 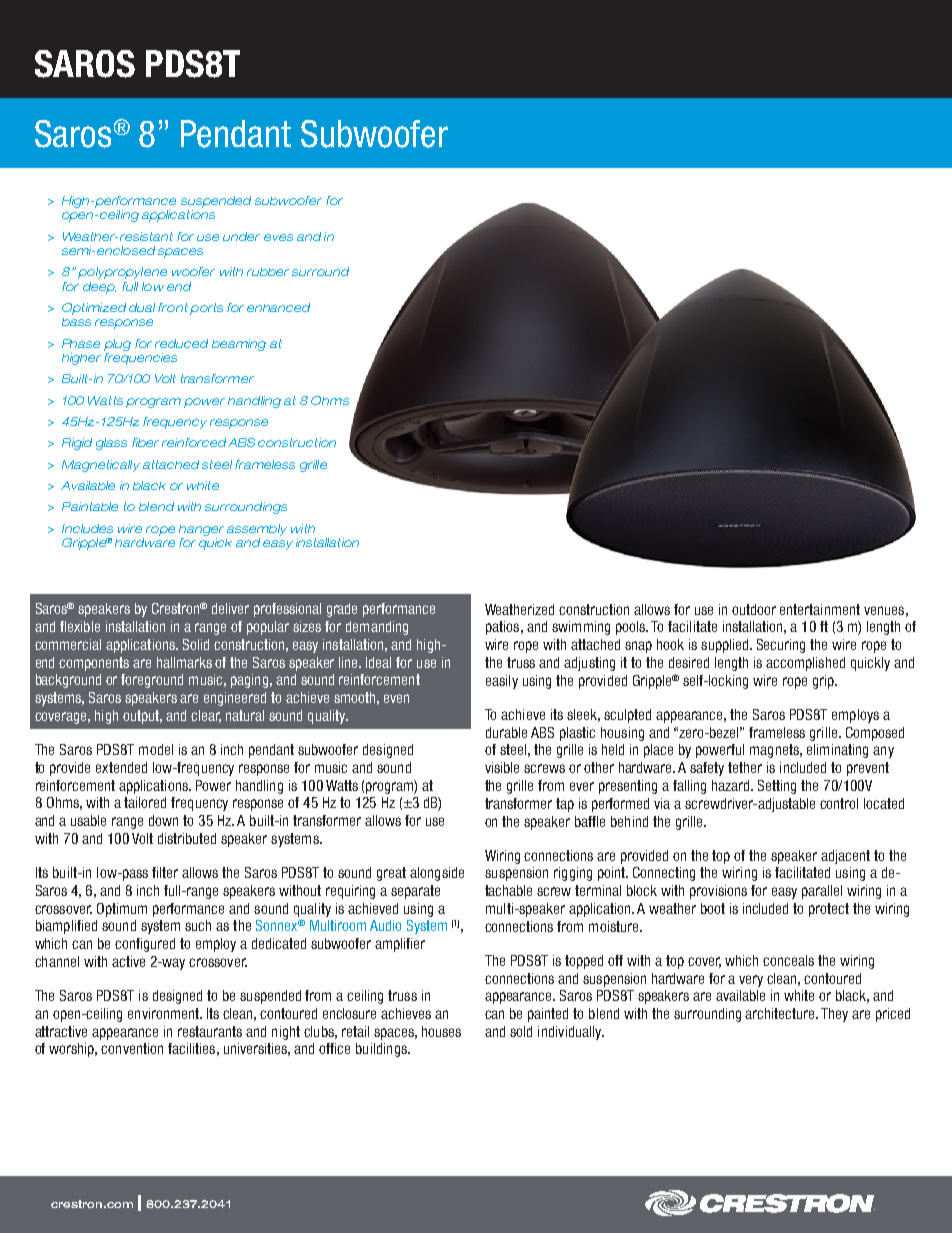 What do you see at coordinates (502, 682) in the document?
I see `easily` at bounding box center [502, 682].
